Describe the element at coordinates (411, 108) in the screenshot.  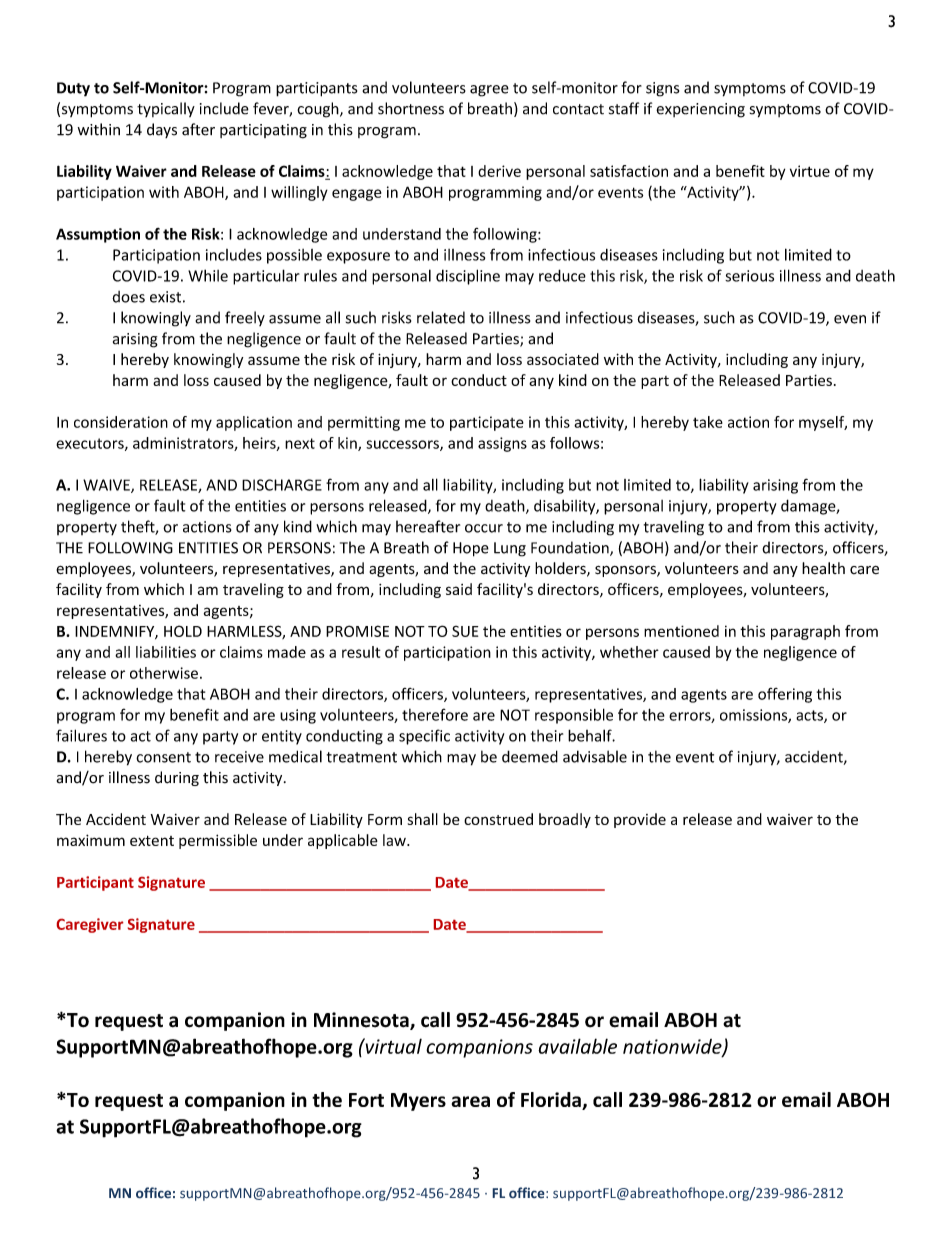
I see `shortness` at that location.
